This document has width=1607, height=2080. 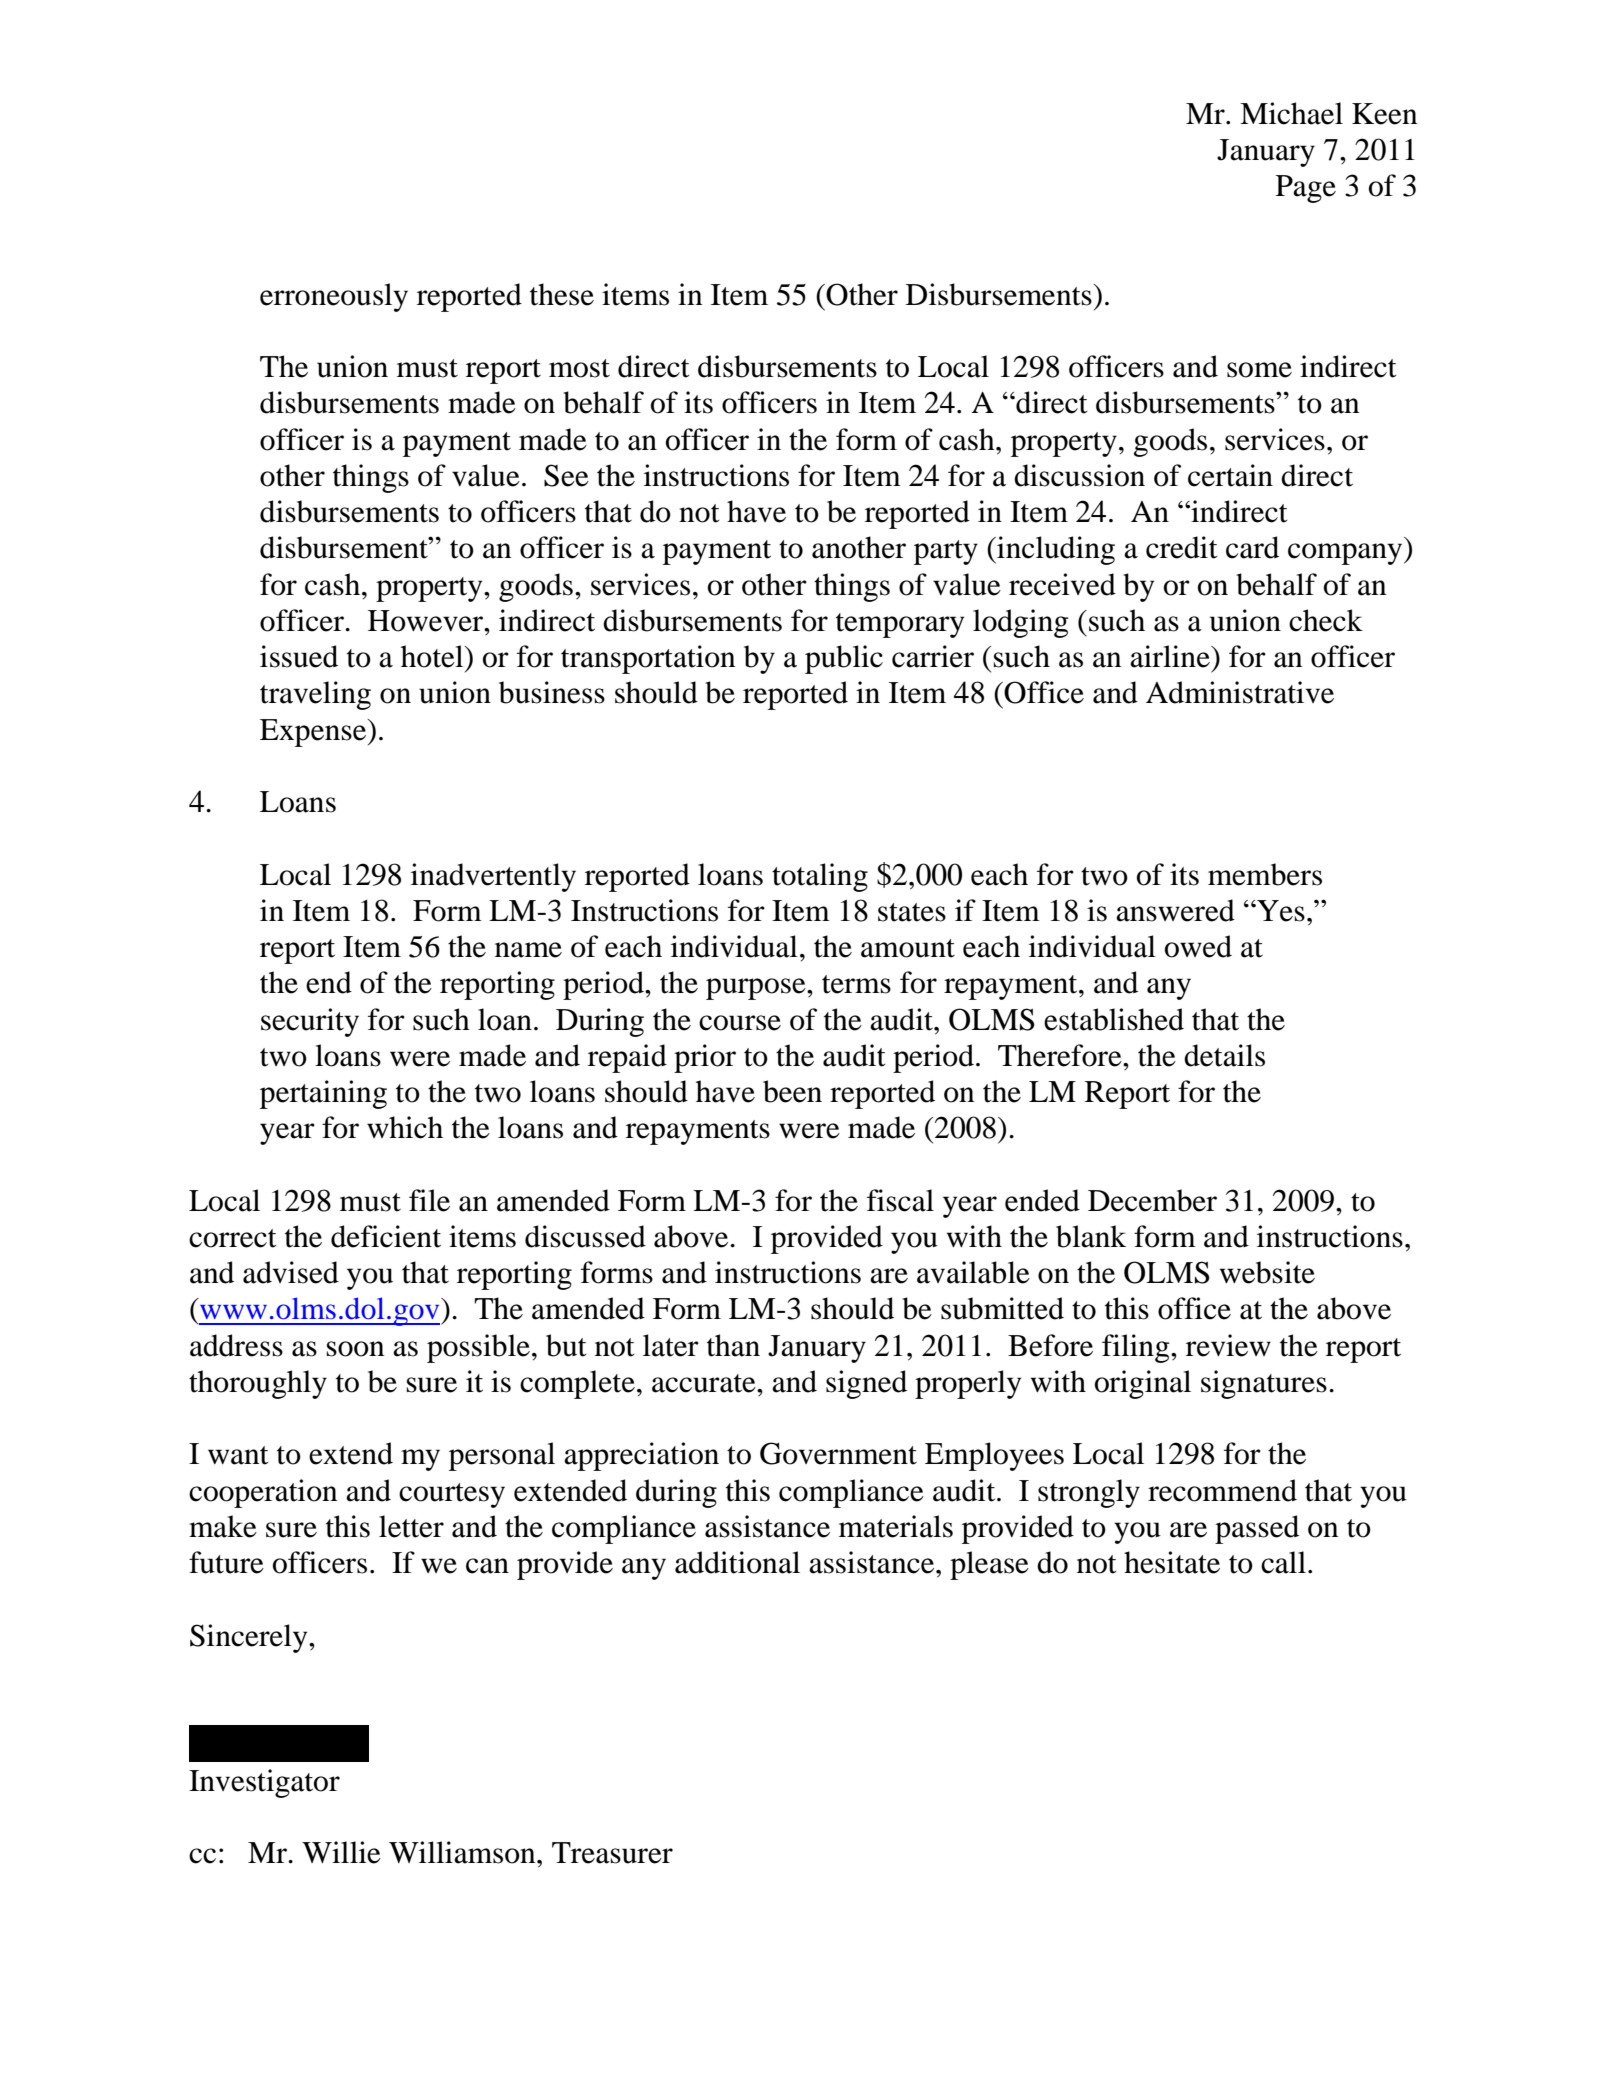 I want to click on Page, so click(x=1306, y=189).
